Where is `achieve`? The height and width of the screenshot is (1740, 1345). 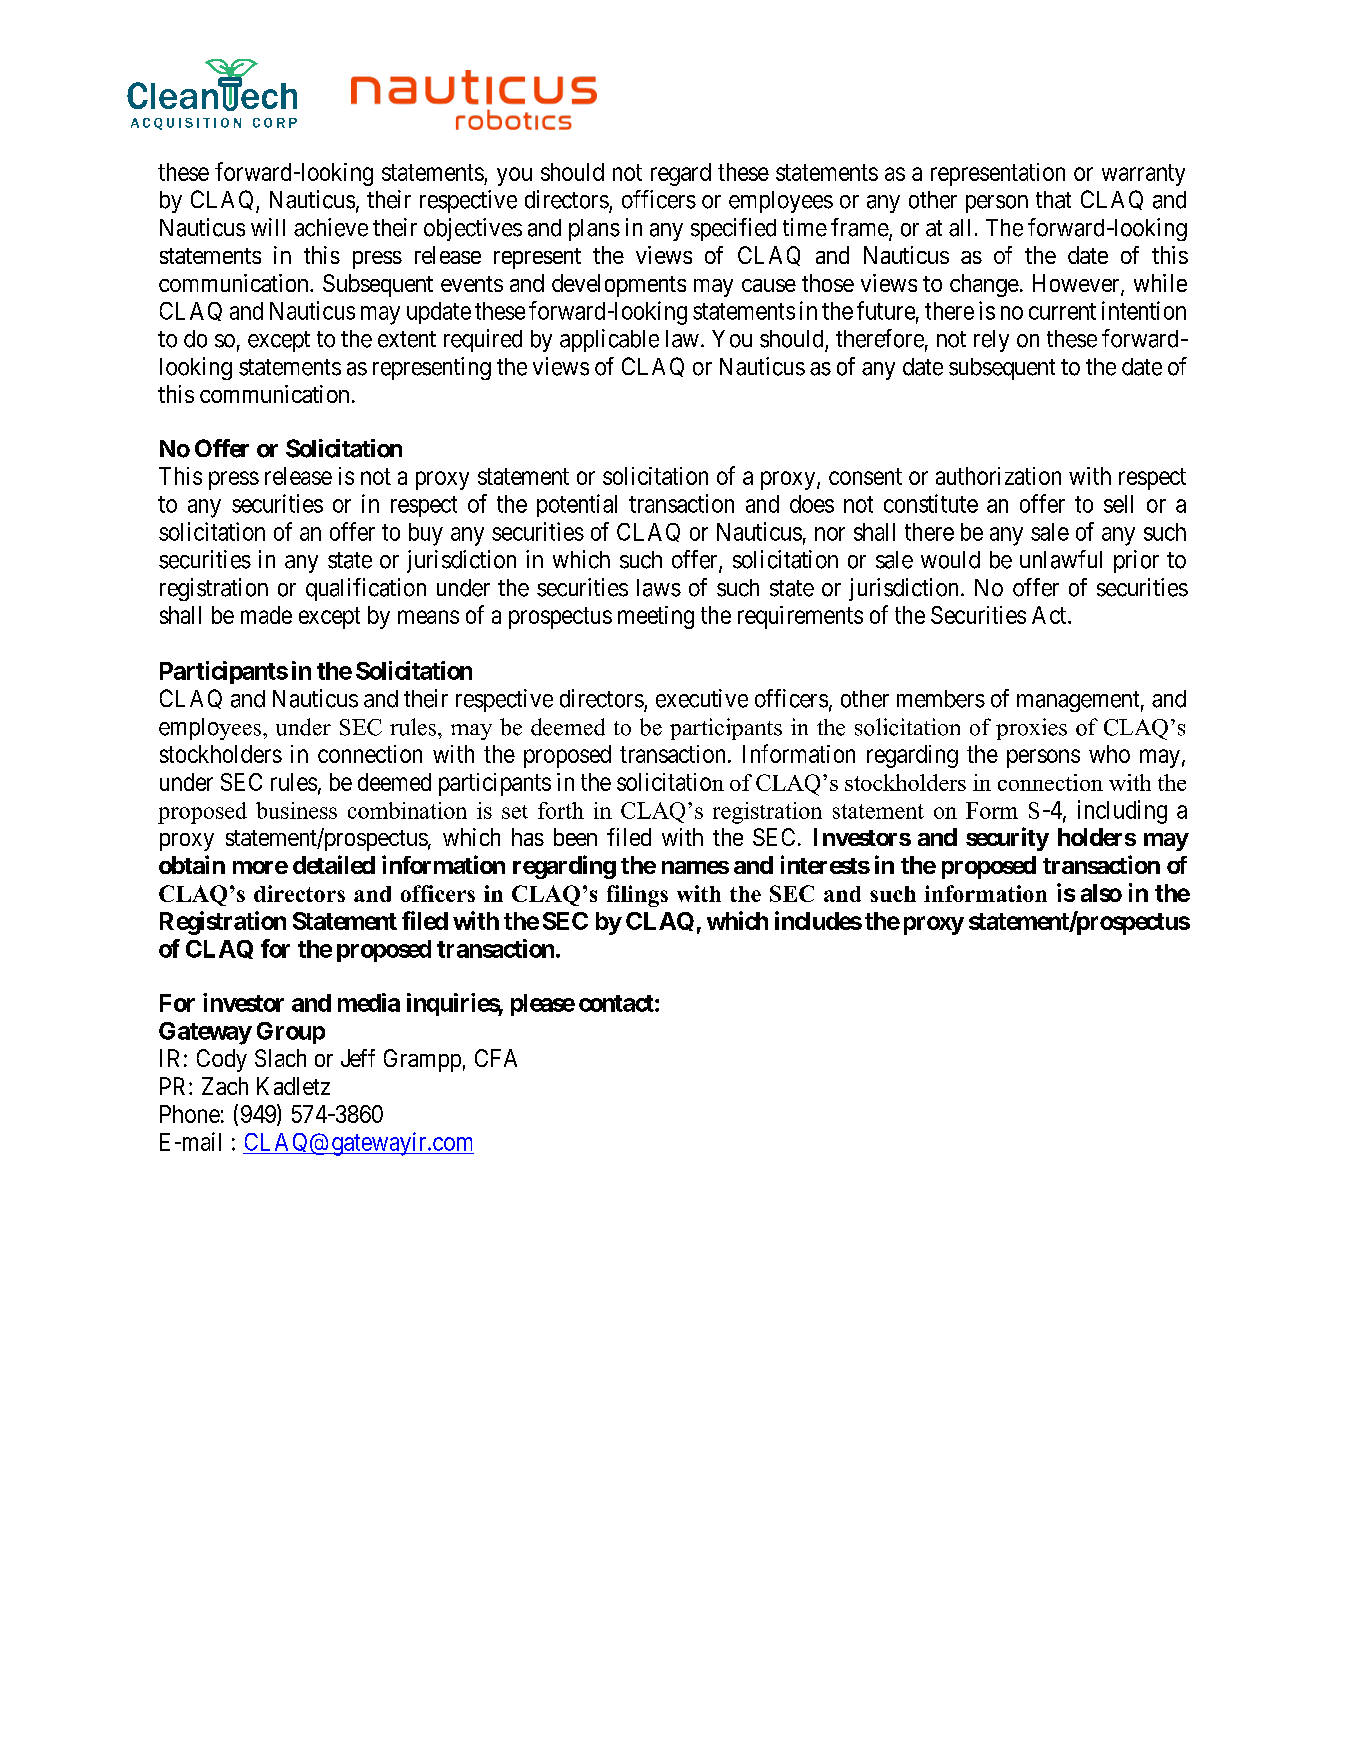
achieve is located at coordinates (331, 227).
